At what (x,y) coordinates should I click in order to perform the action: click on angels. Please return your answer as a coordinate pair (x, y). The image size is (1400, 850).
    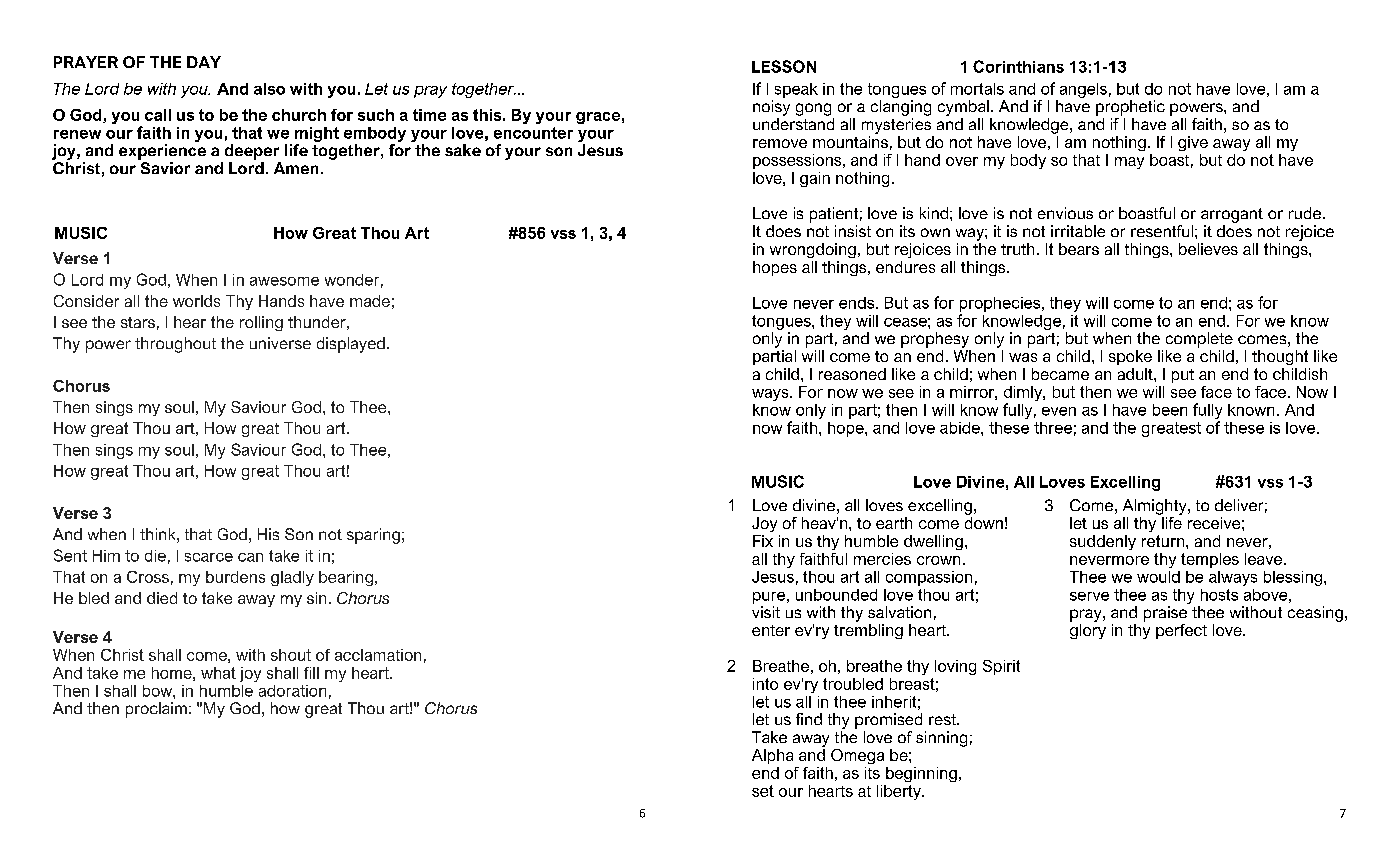
    Looking at the image, I should click on (1083, 90).
